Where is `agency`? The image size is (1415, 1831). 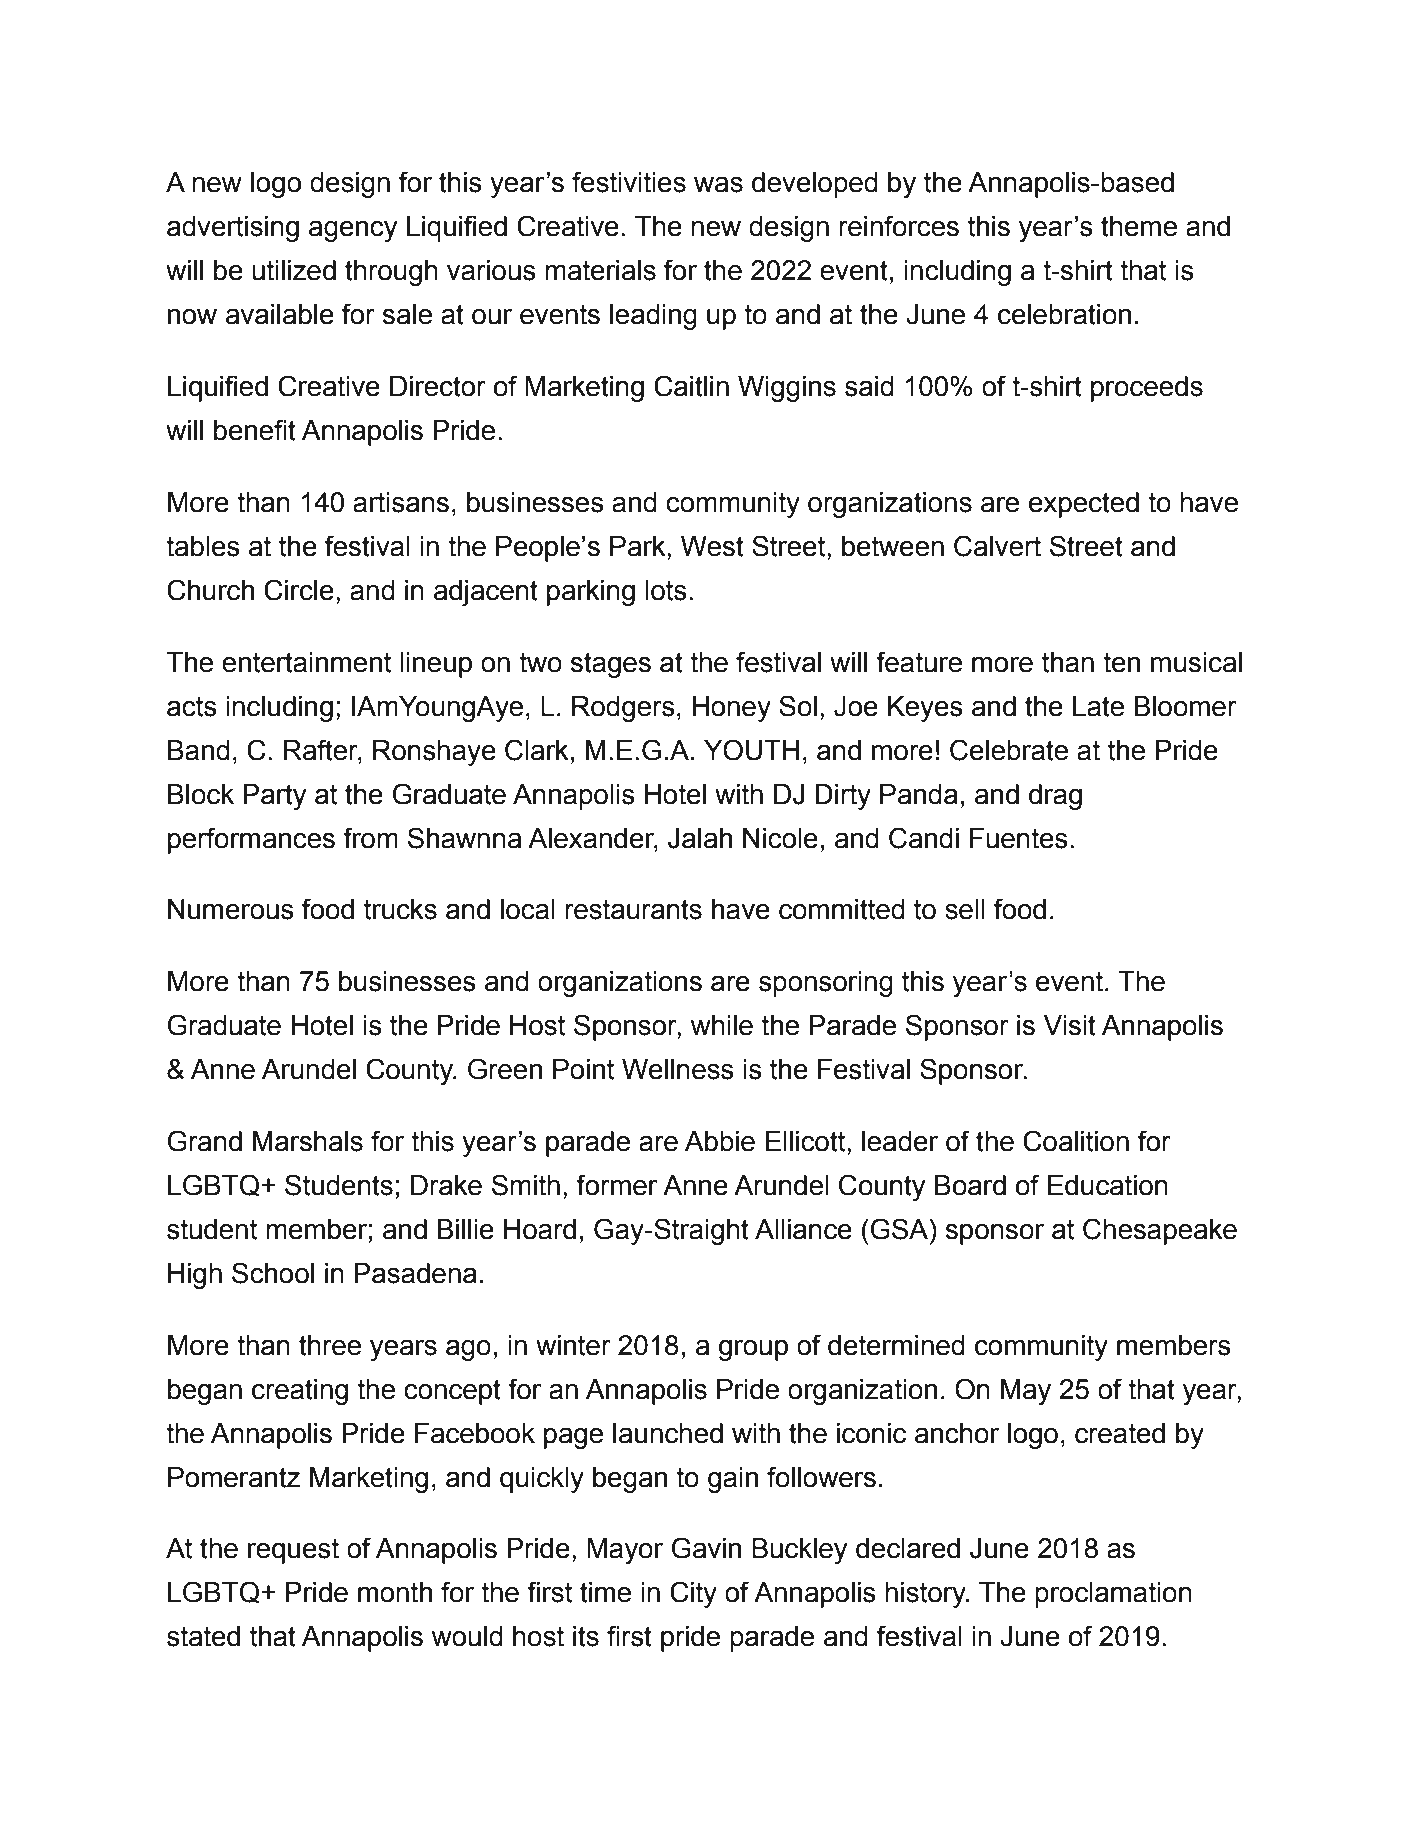
agency is located at coordinates (353, 231).
